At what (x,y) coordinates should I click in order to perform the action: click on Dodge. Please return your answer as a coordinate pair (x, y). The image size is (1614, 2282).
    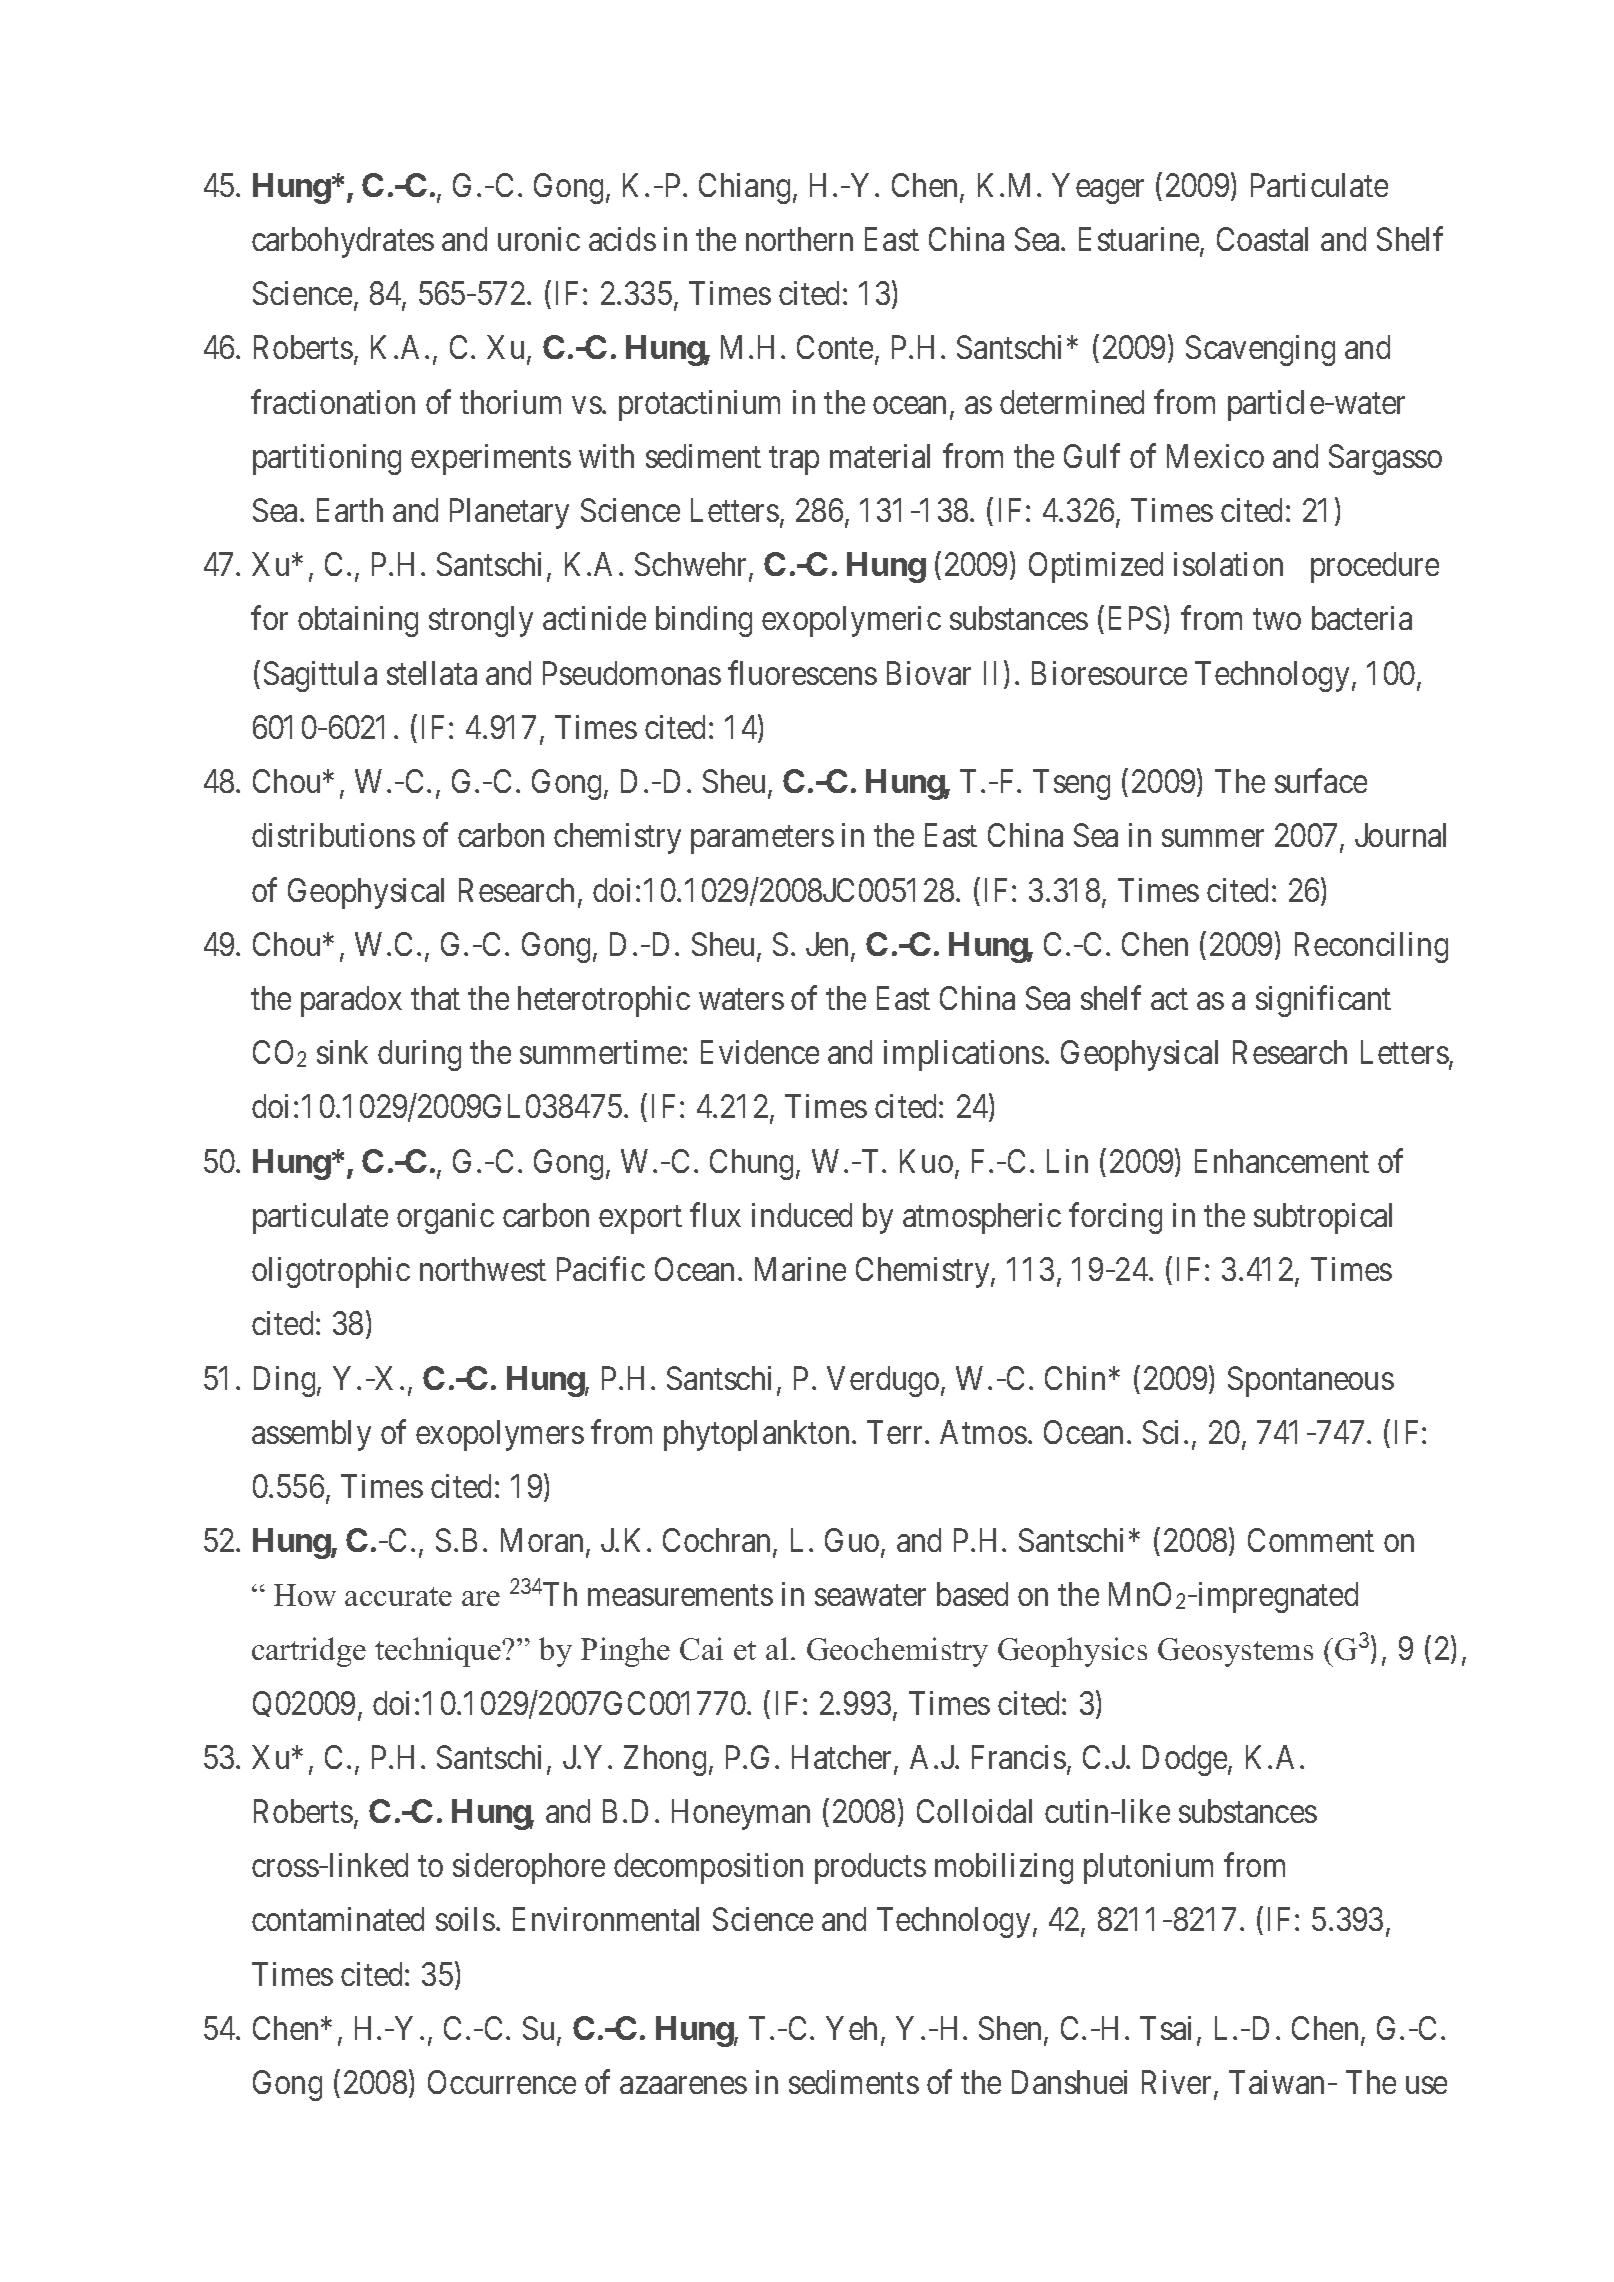
    Looking at the image, I should click on (1186, 1760).
